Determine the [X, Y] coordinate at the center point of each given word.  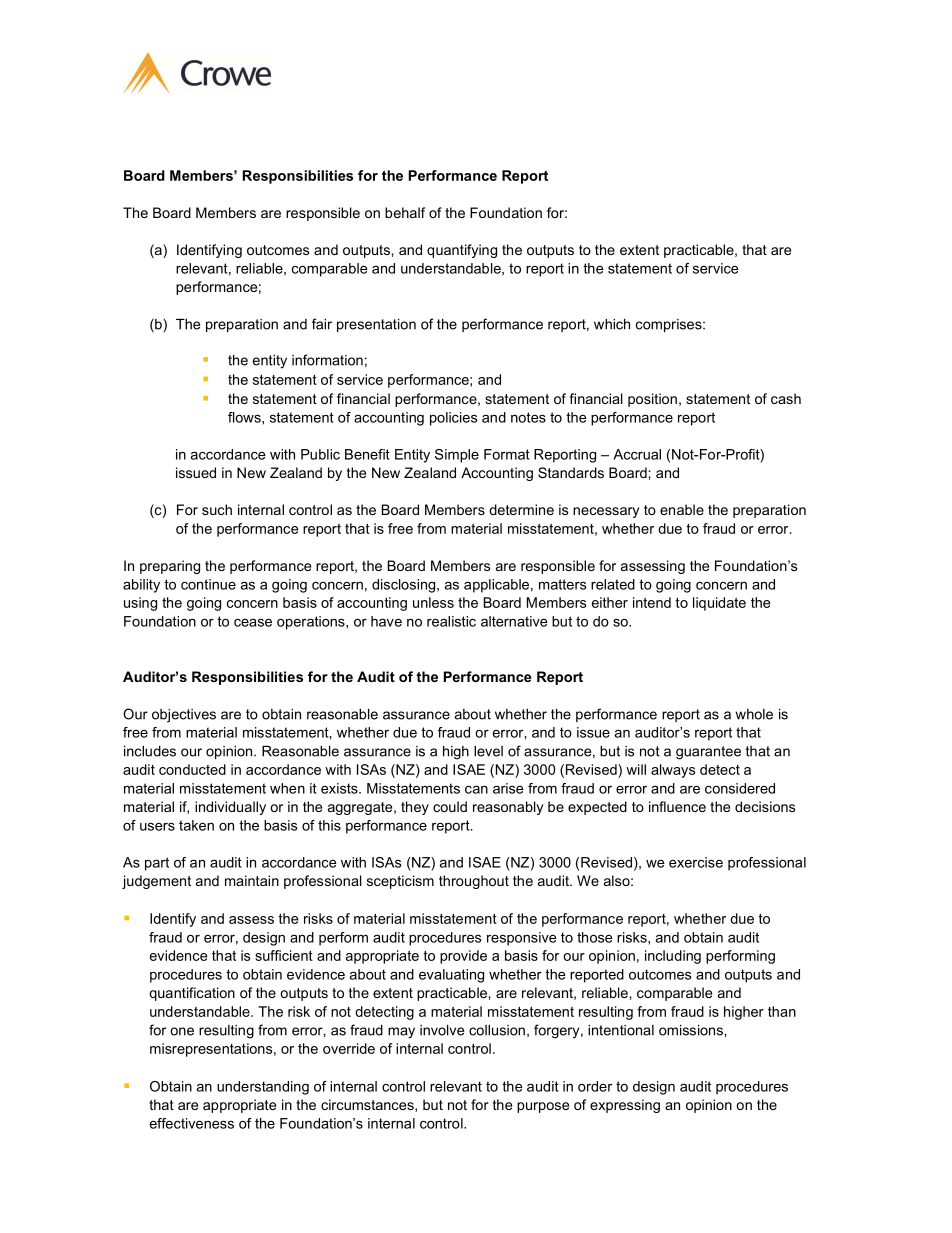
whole [754, 714]
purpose [543, 1107]
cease [253, 622]
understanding [263, 1088]
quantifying [462, 251]
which [612, 324]
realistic [451, 621]
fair [322, 324]
